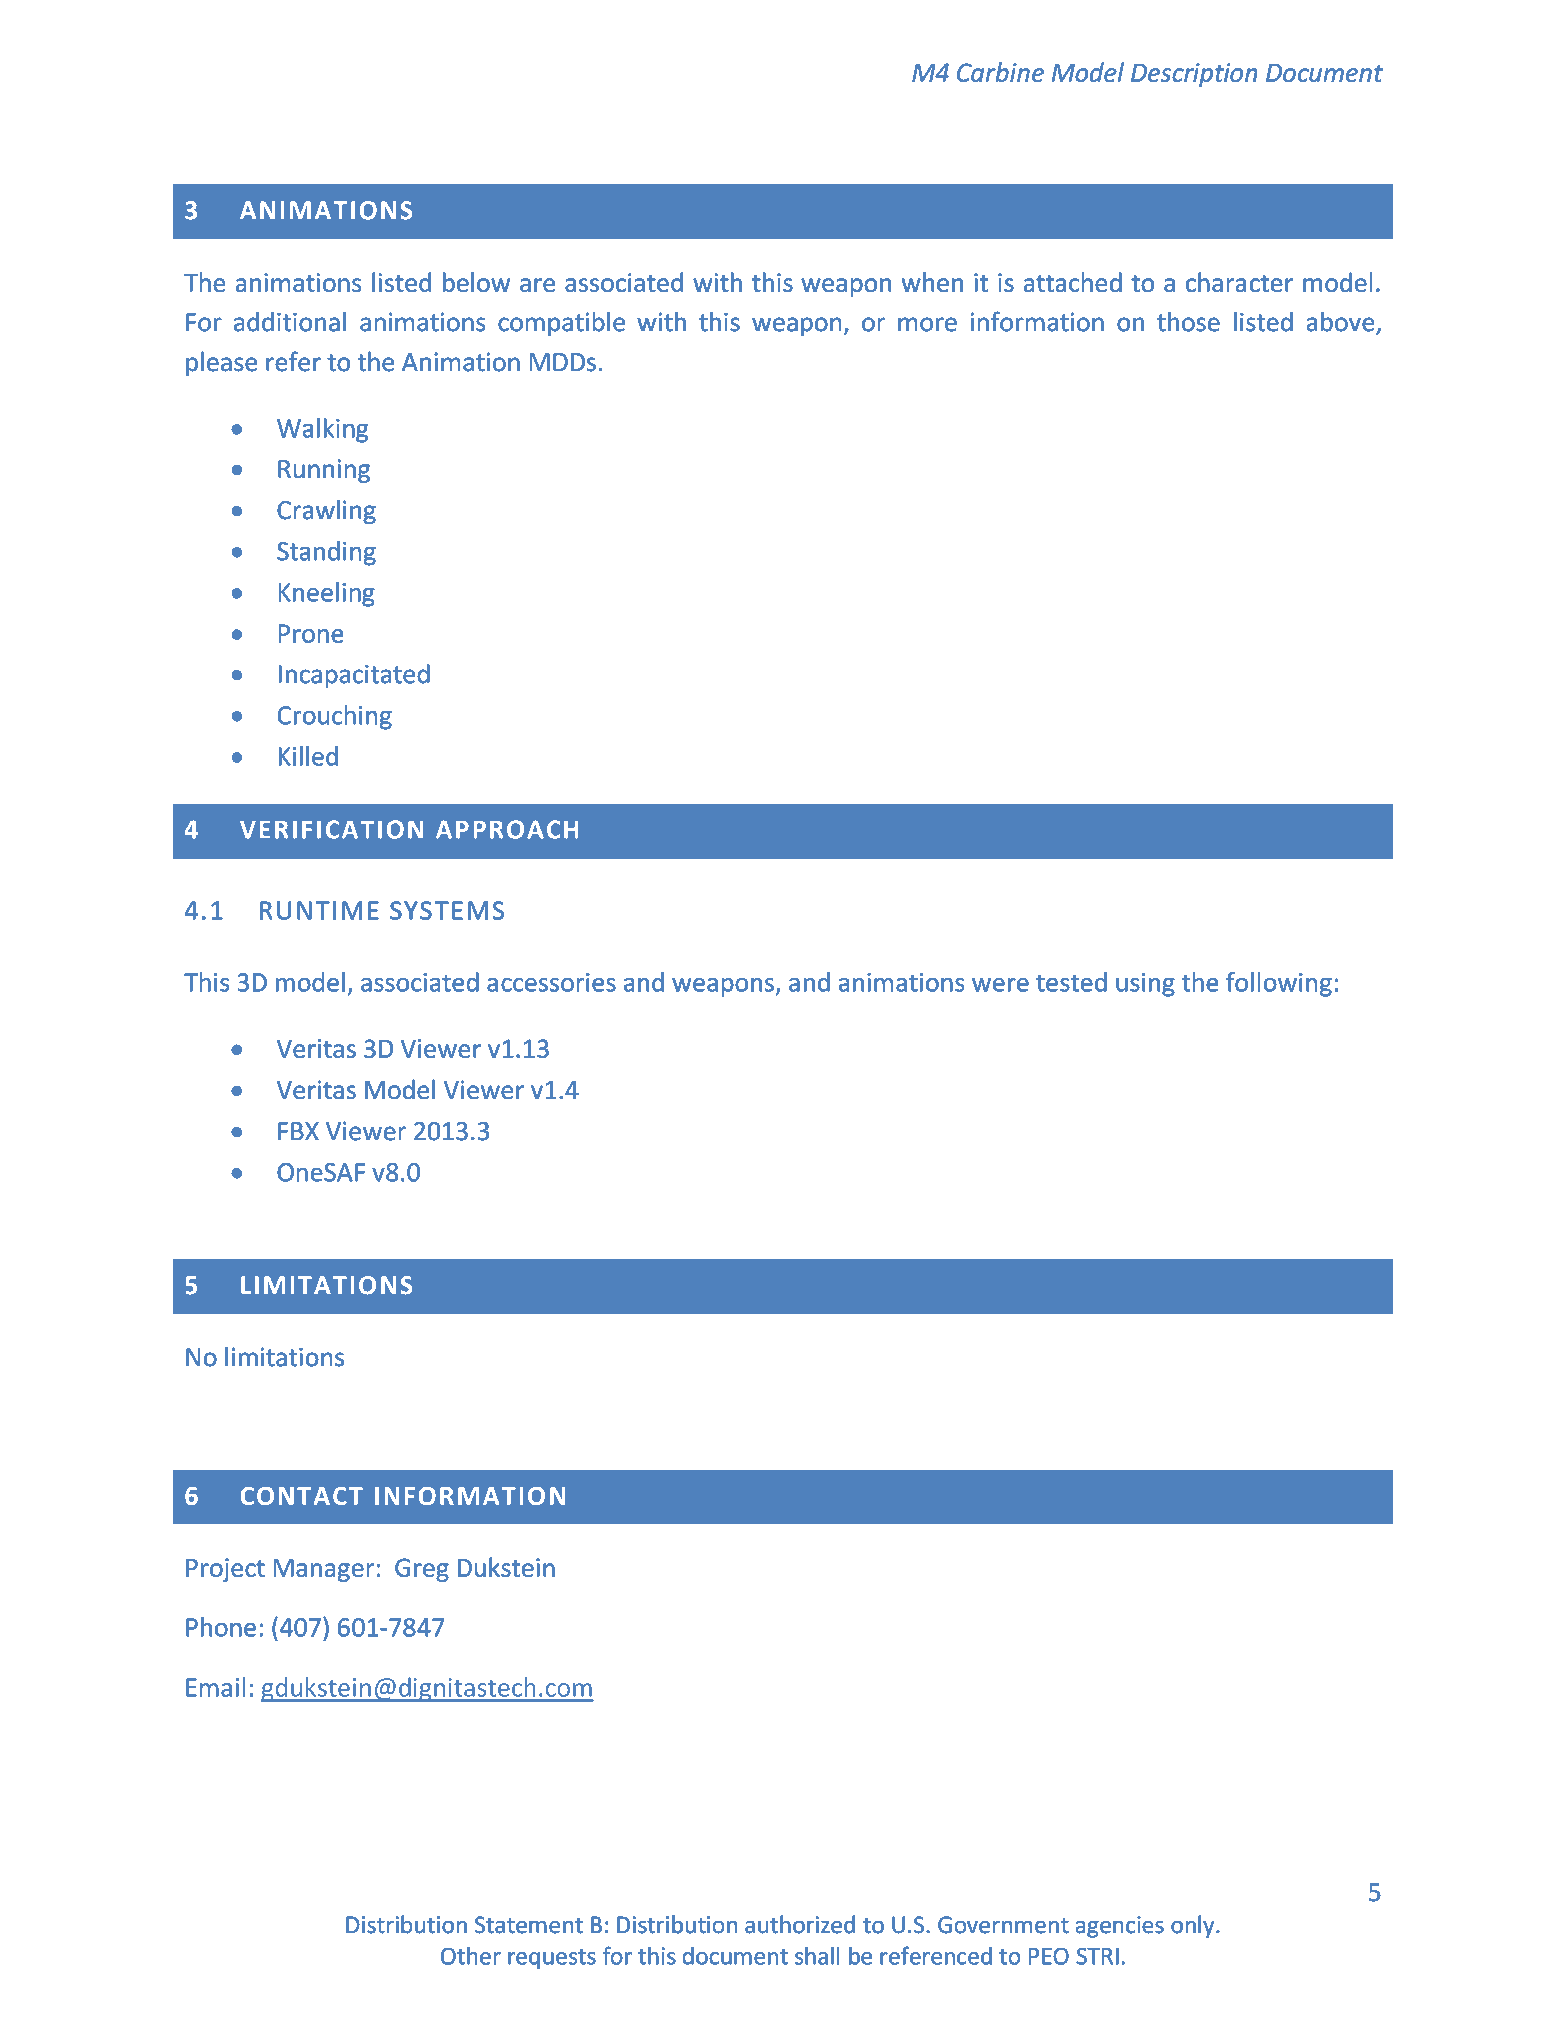  I want to click on only, so click(1194, 1926).
